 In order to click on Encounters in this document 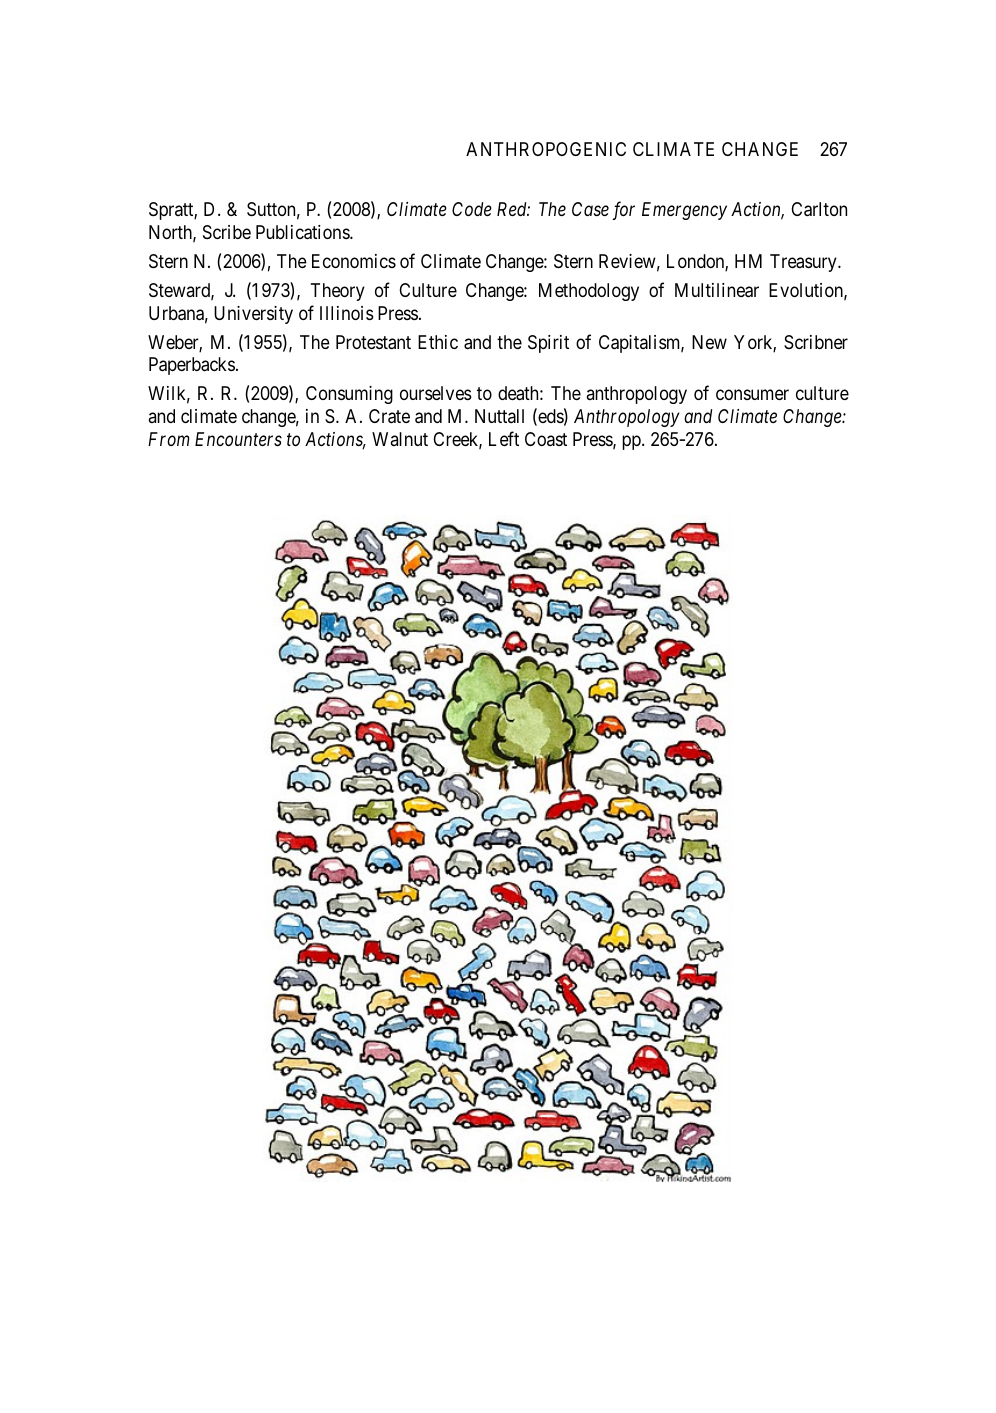, I will do `click(238, 439)`.
